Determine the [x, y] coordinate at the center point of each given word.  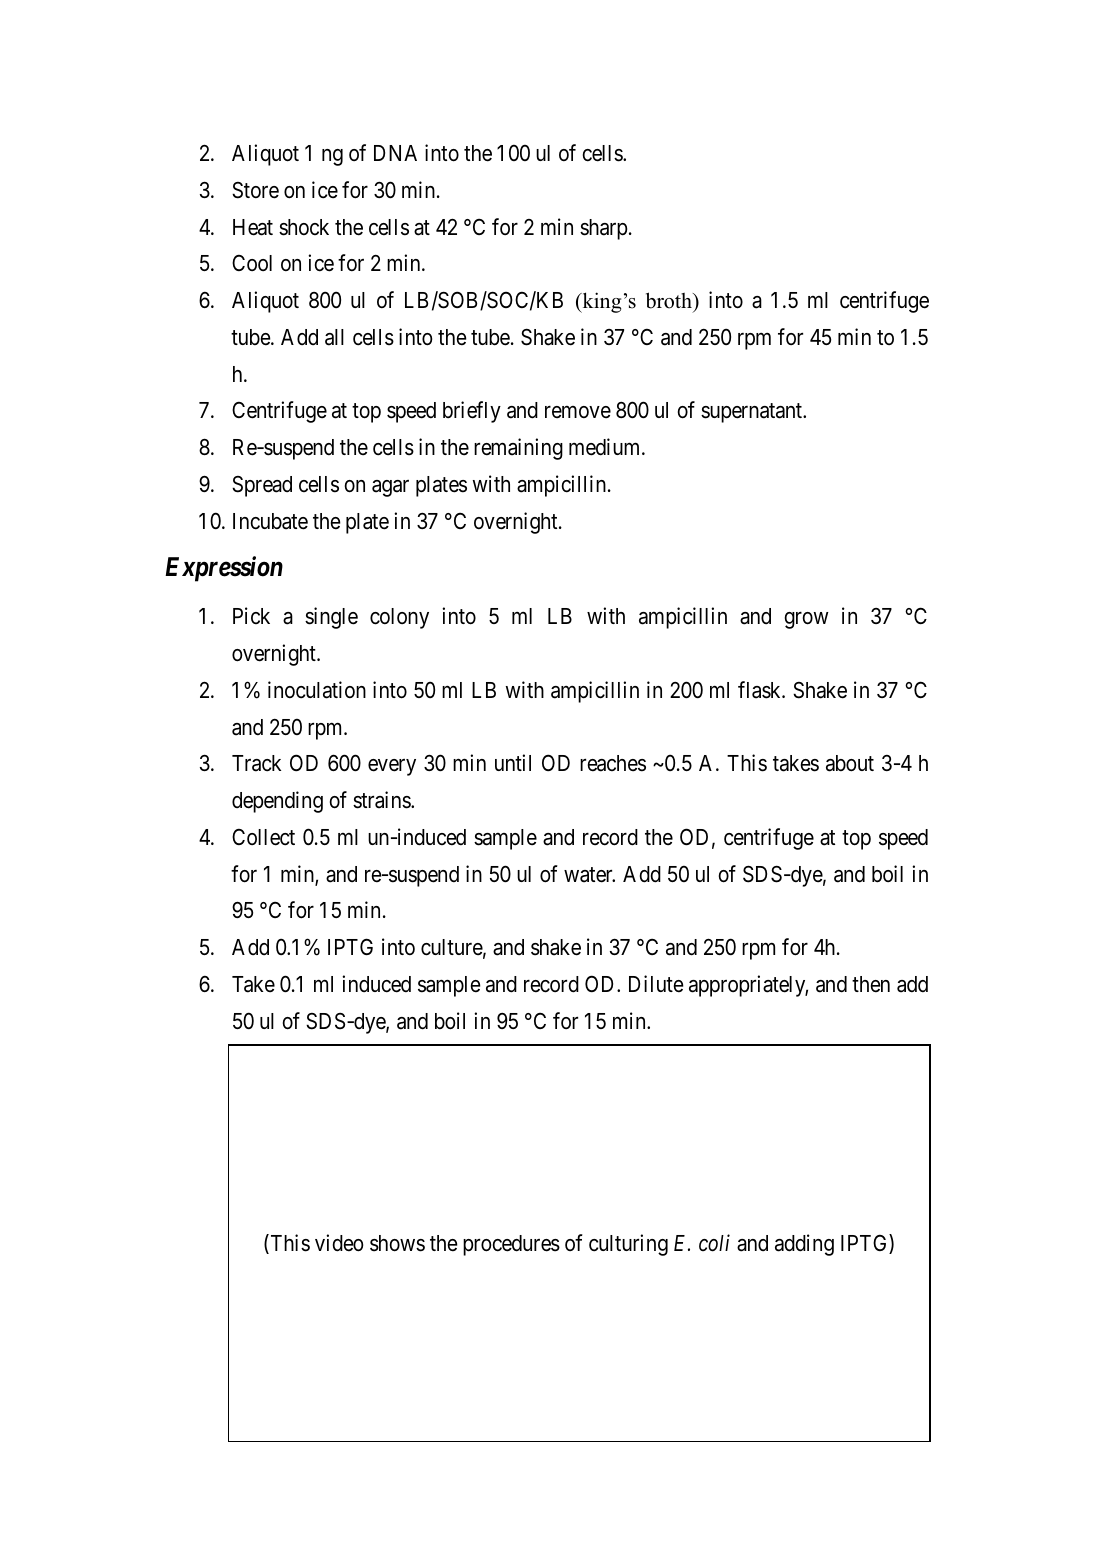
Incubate [270, 521]
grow [806, 620]
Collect [263, 837]
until [513, 762]
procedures [511, 1245]
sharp [603, 229]
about [850, 763]
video [339, 1243]
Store [255, 190]
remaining [518, 449]
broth [670, 300]
